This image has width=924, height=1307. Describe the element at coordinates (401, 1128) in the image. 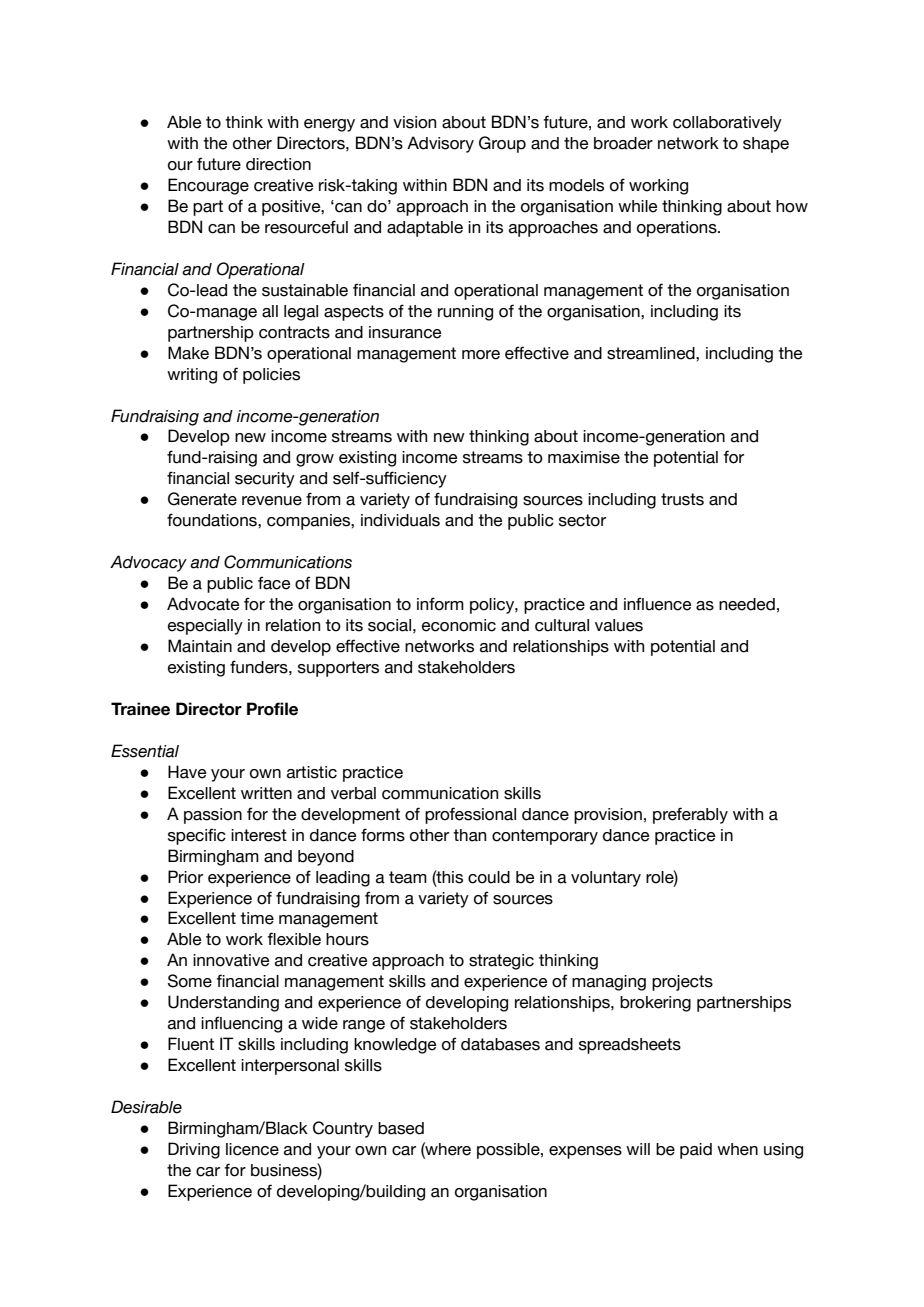

I see `based` at that location.
